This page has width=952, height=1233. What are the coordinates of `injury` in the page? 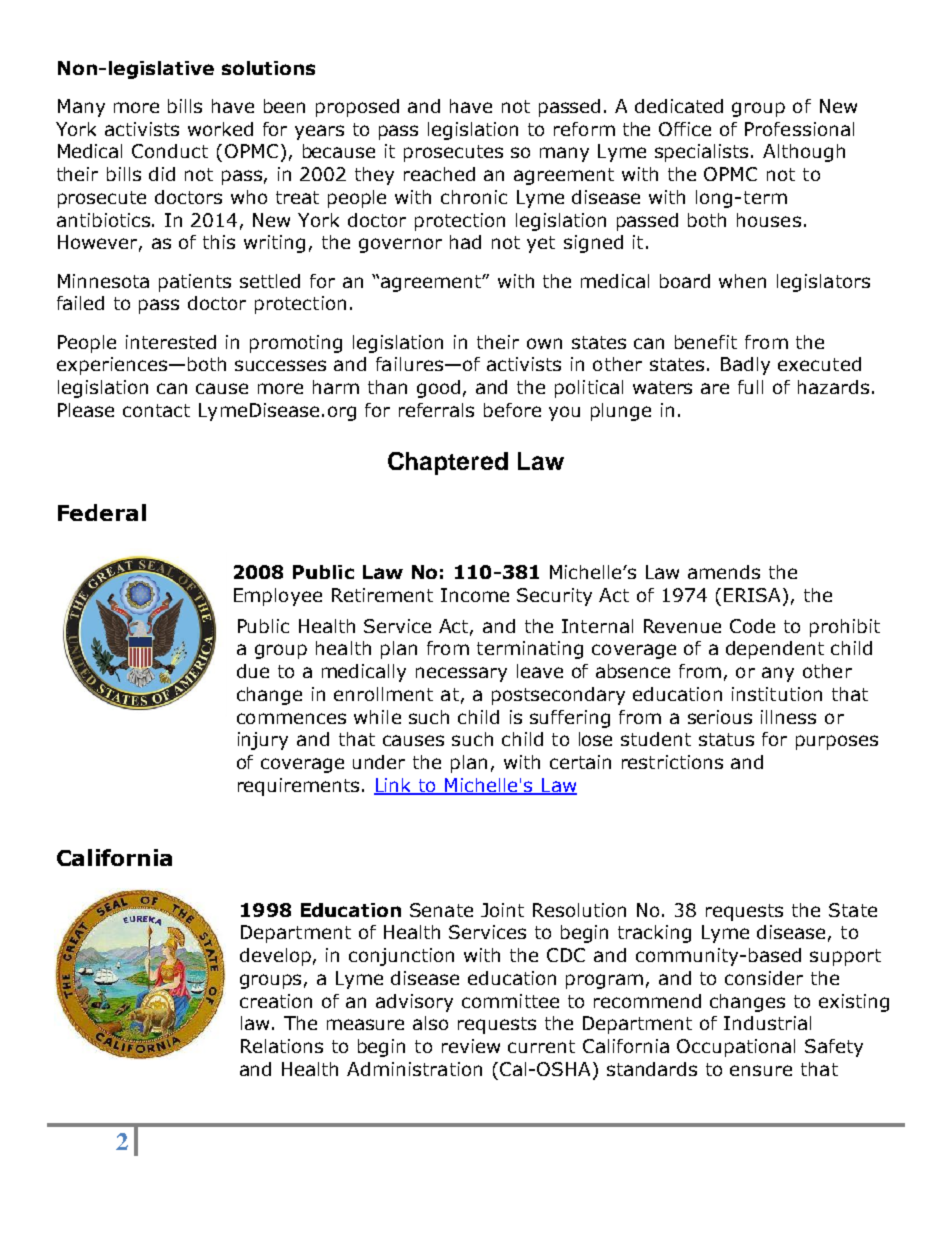 It's located at (263, 741).
